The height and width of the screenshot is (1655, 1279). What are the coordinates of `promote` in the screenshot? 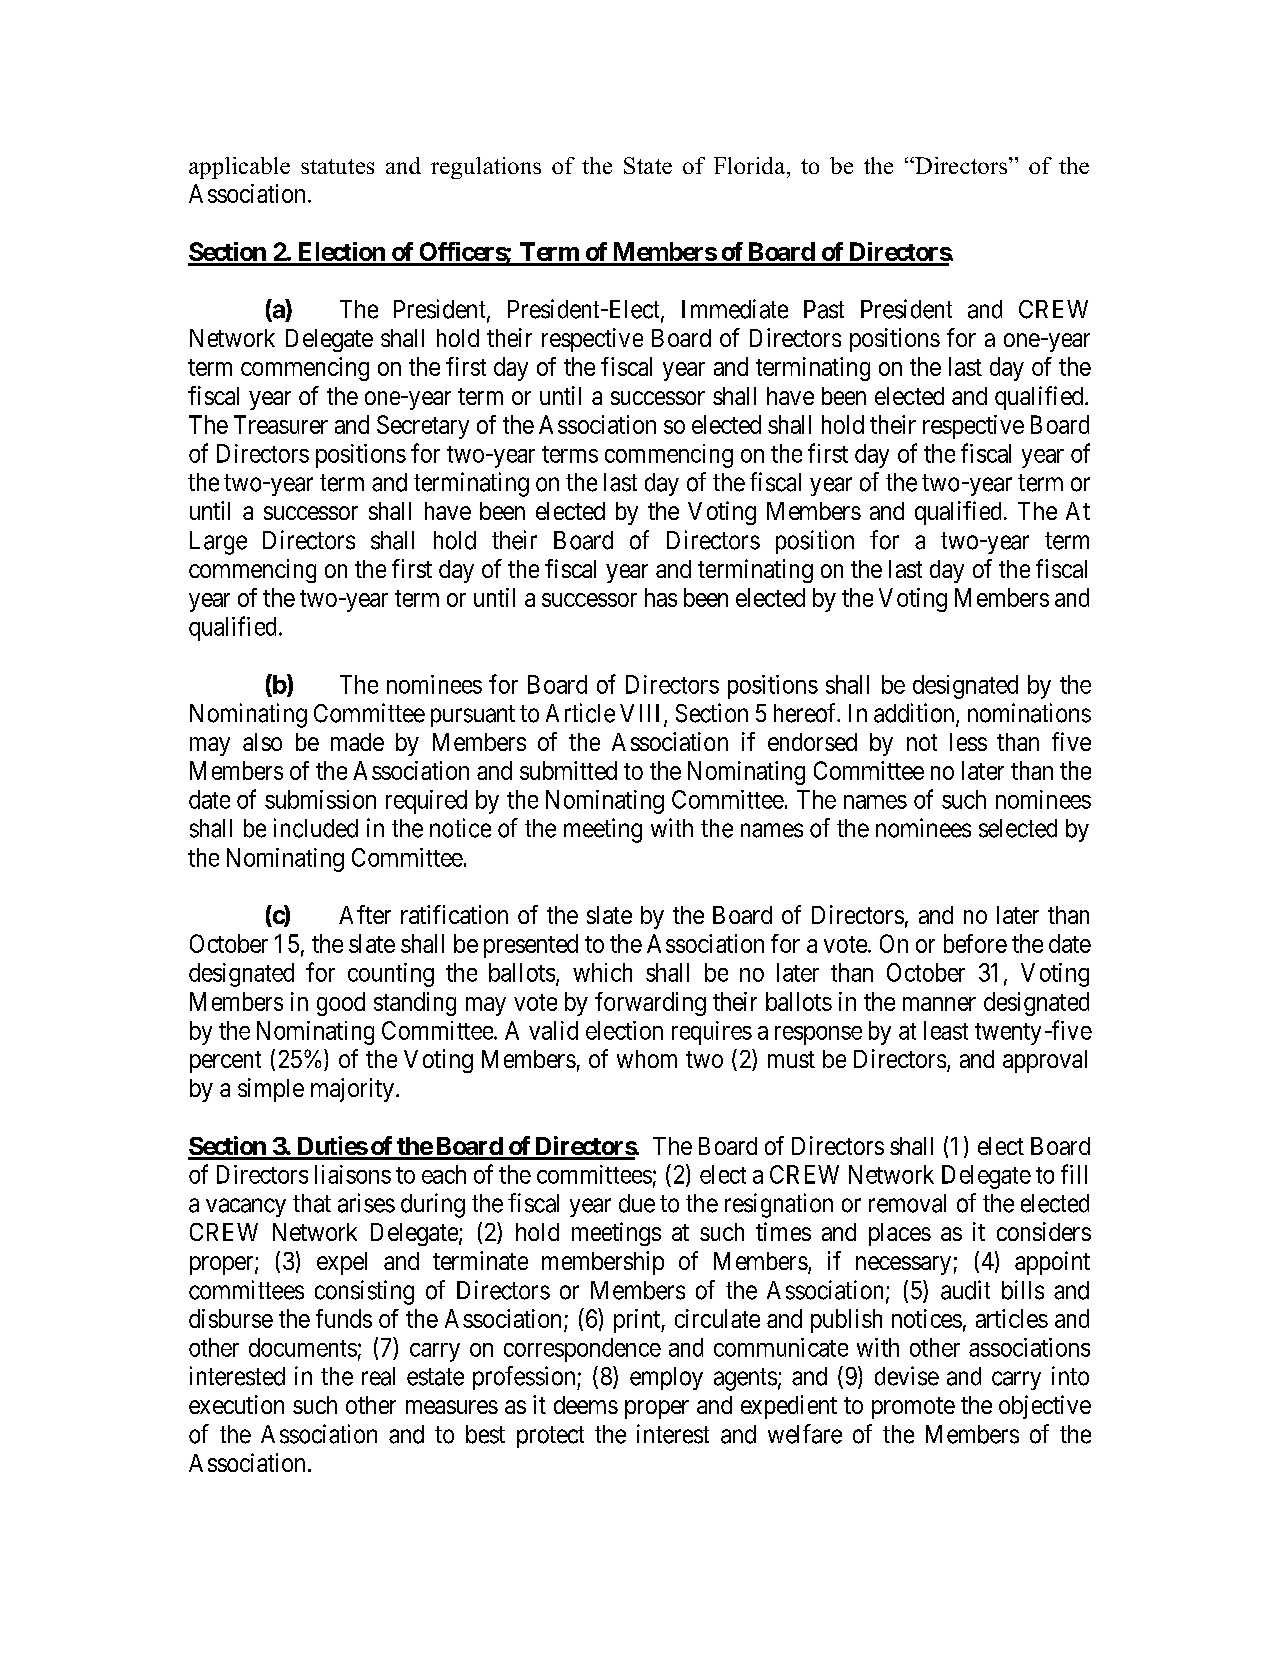 It's located at (913, 1408).
